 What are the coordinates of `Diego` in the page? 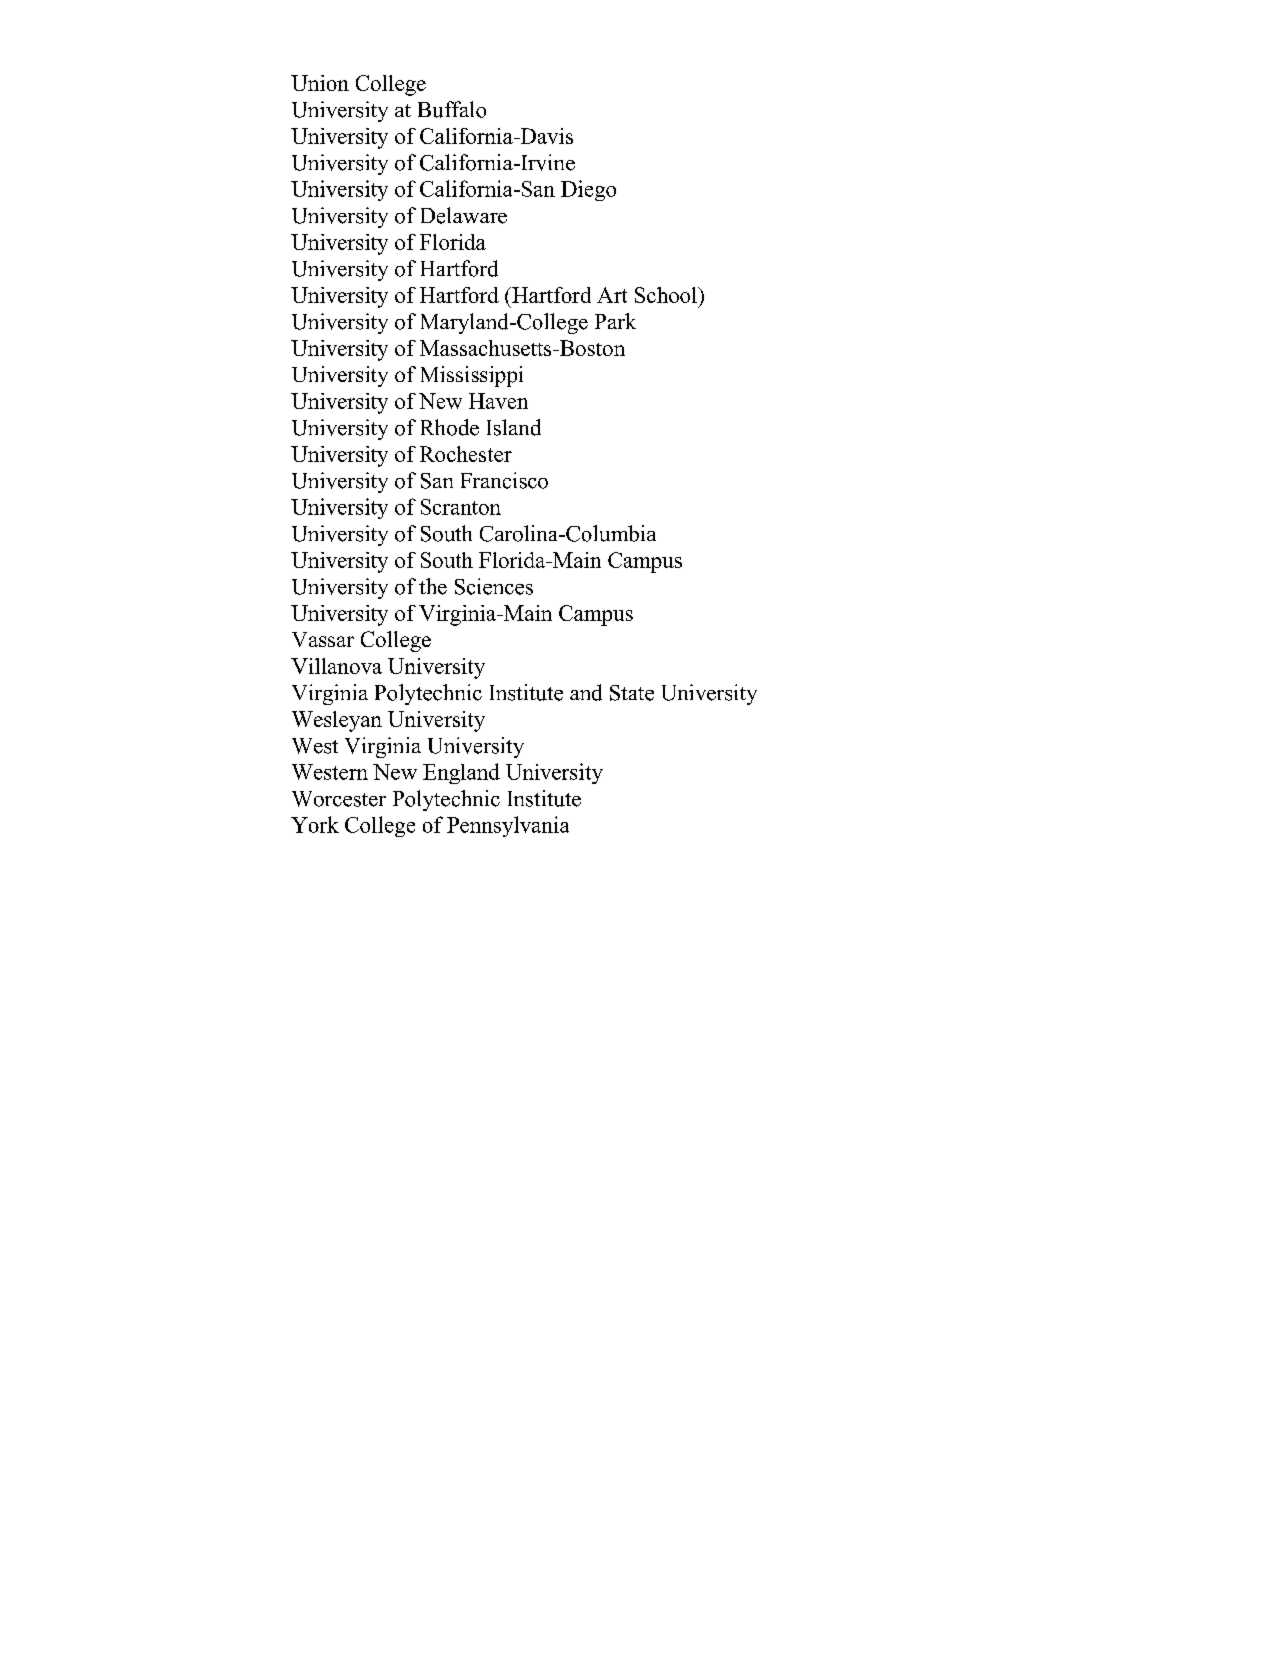 It's located at (588, 190).
